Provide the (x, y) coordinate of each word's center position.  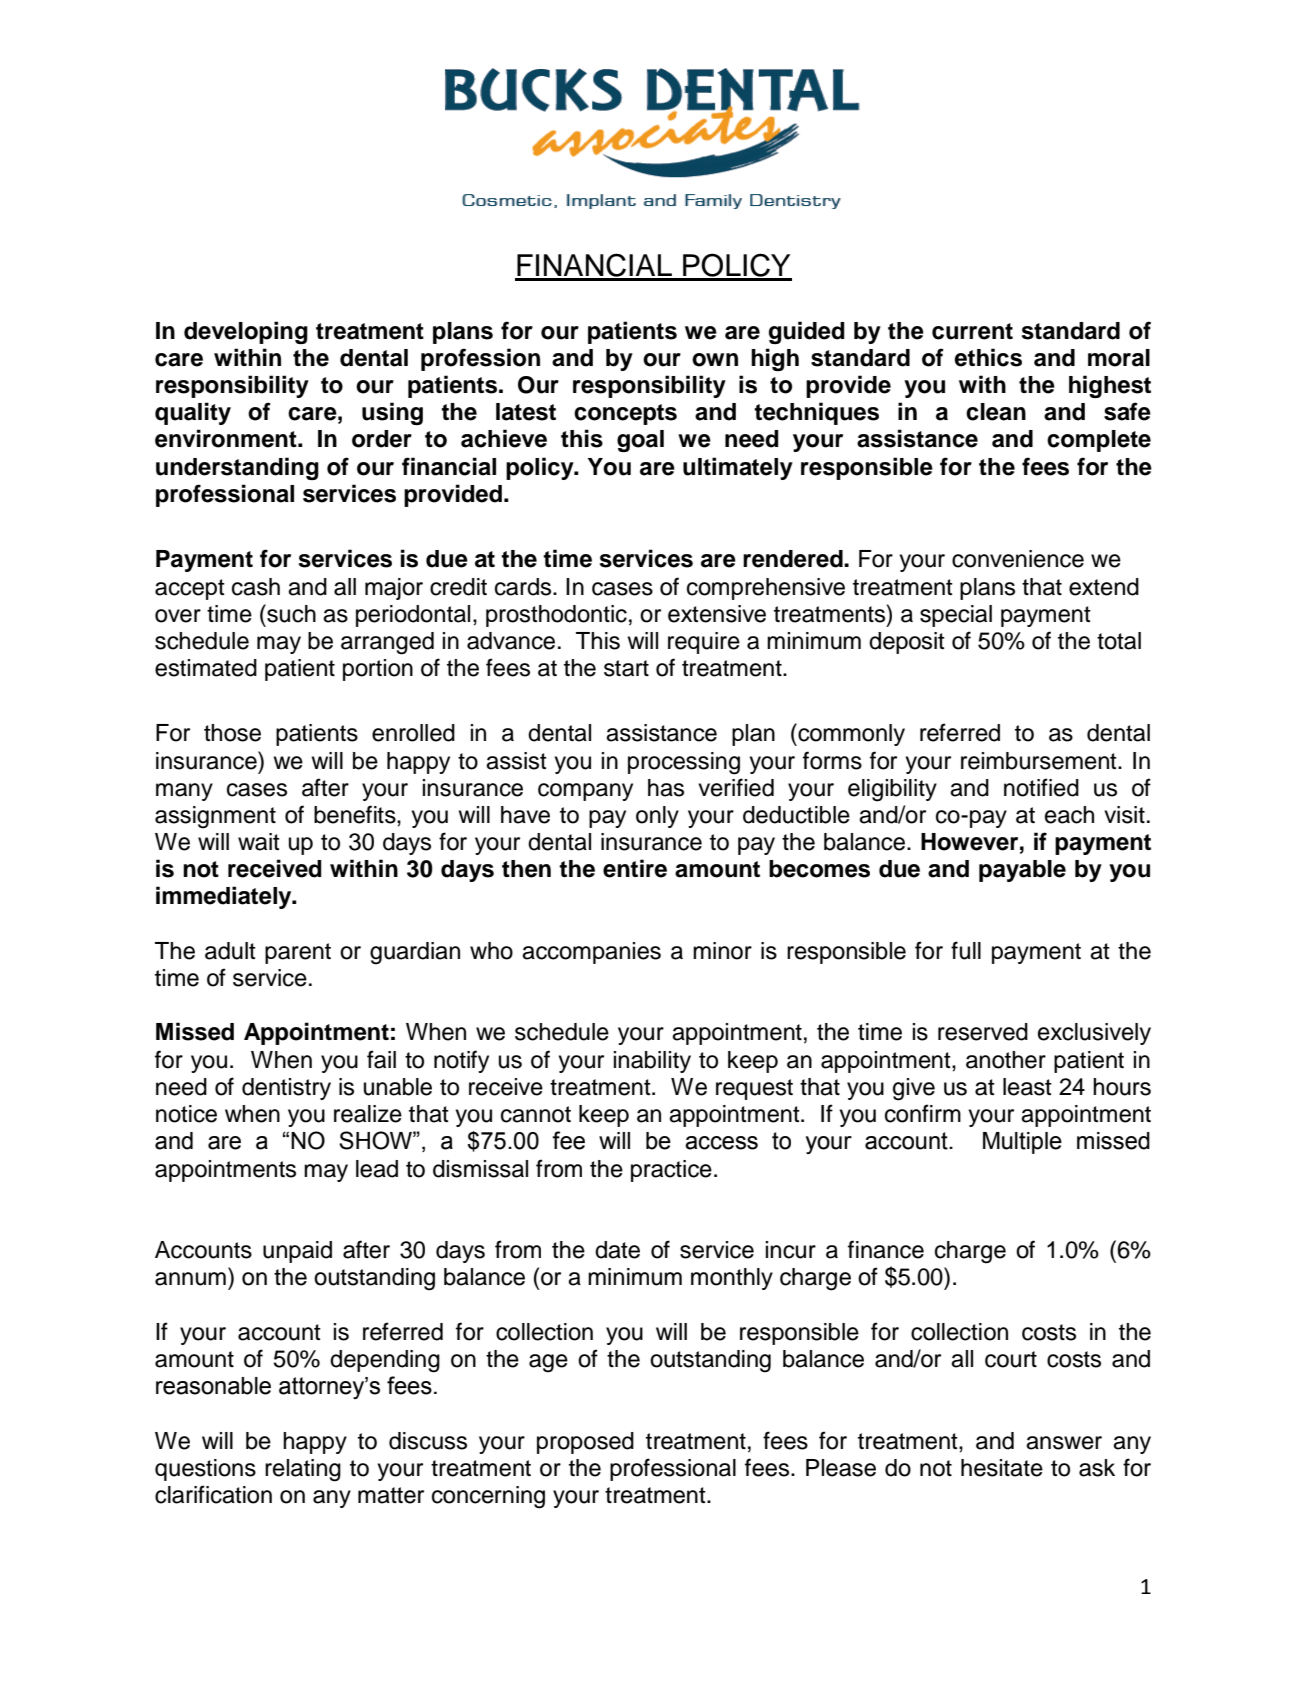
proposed (585, 1443)
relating (303, 1470)
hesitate (1002, 1468)
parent (298, 953)
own (715, 360)
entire (635, 868)
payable (1022, 871)
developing (246, 332)
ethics (988, 357)
